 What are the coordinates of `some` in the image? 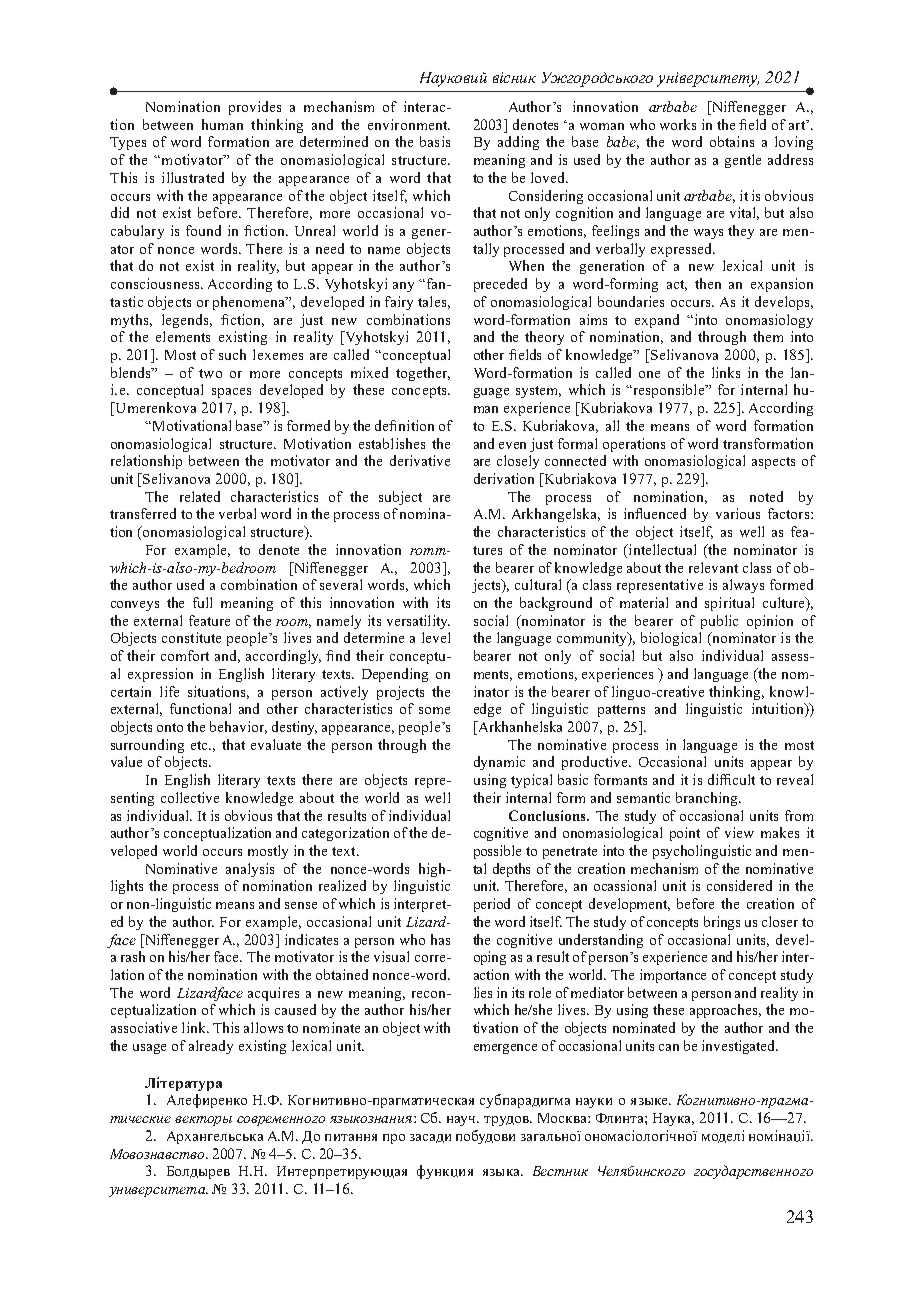 It's located at (434, 710).
